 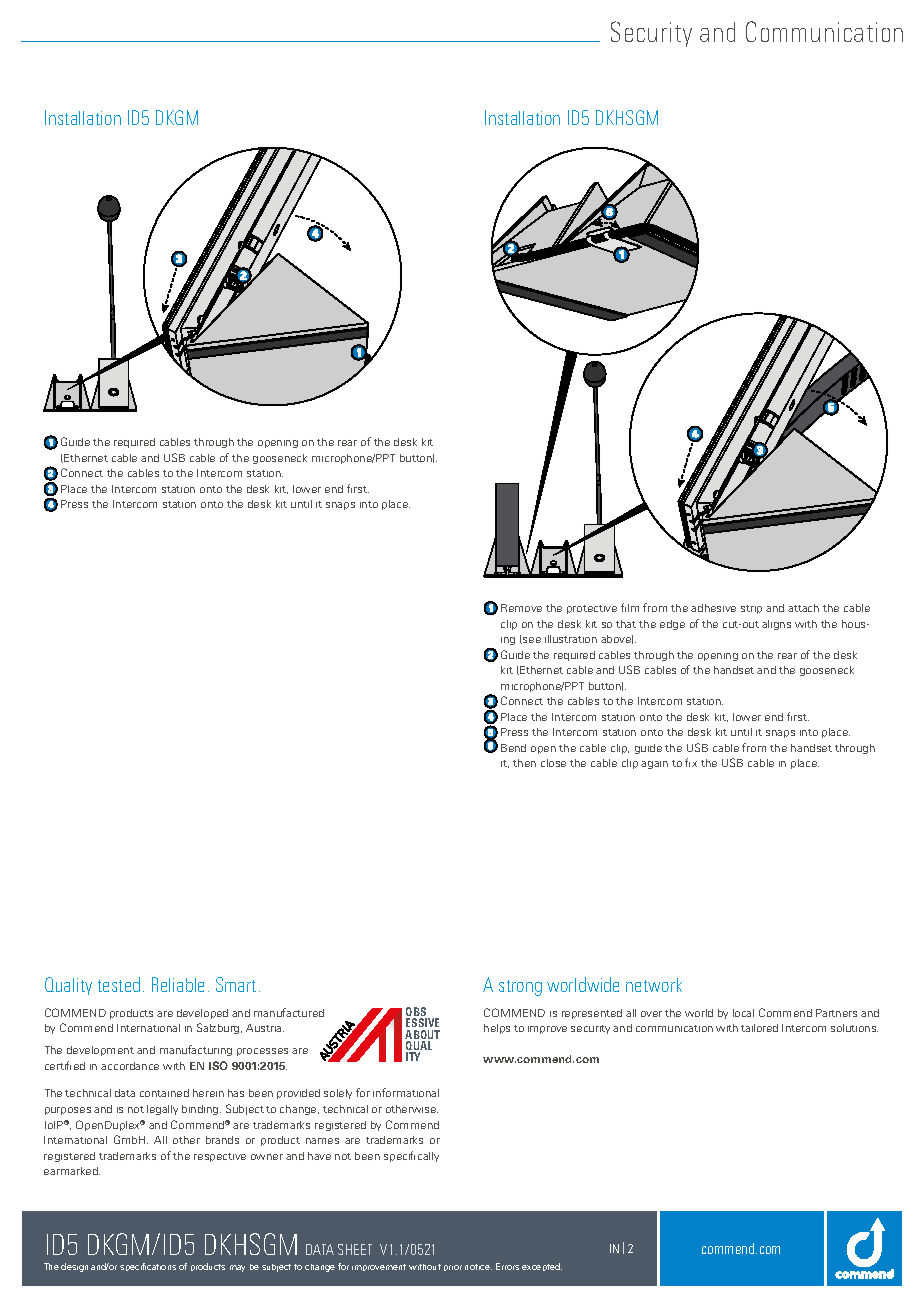 I want to click on strong, so click(x=520, y=988).
